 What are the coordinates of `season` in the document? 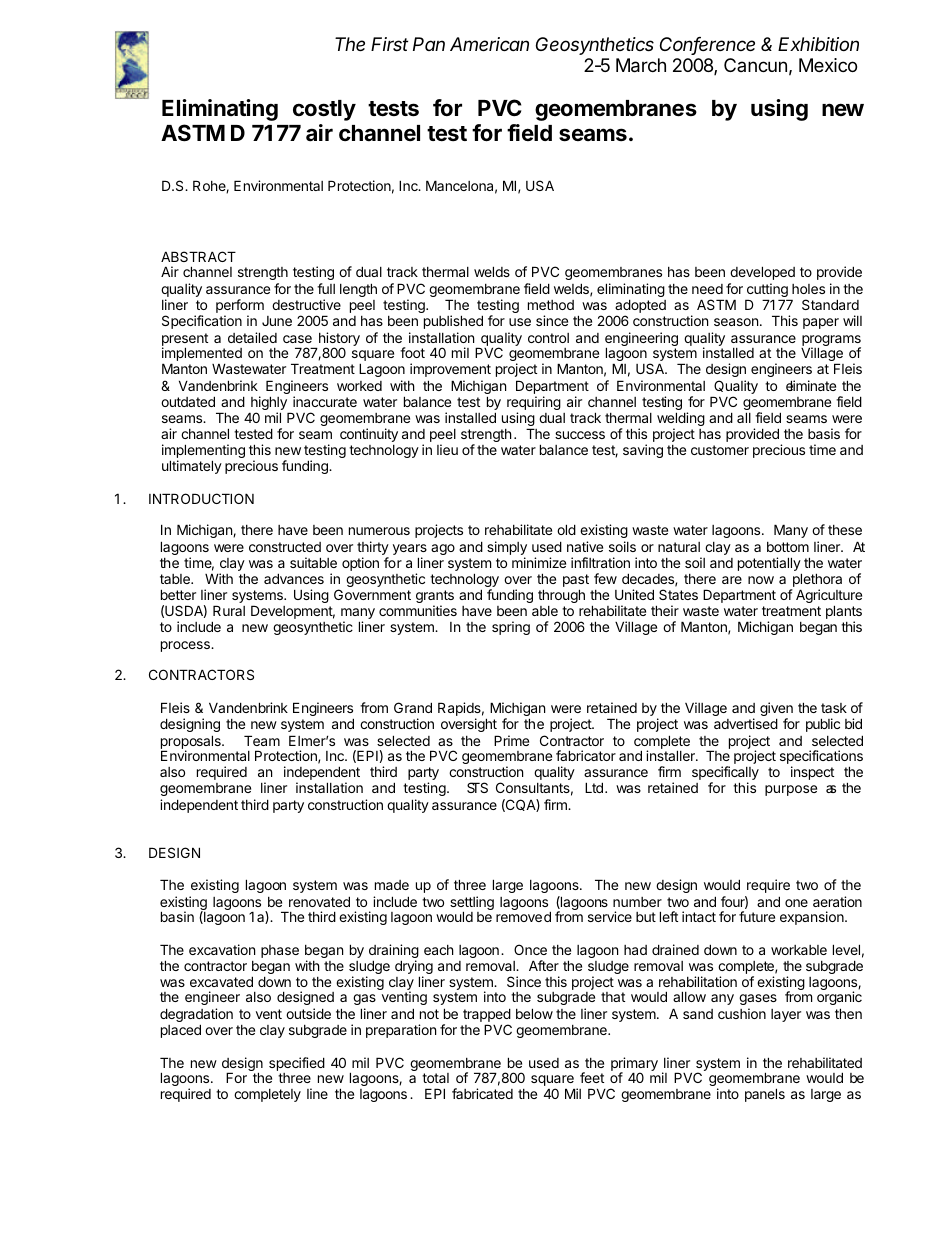 It's located at (736, 322).
